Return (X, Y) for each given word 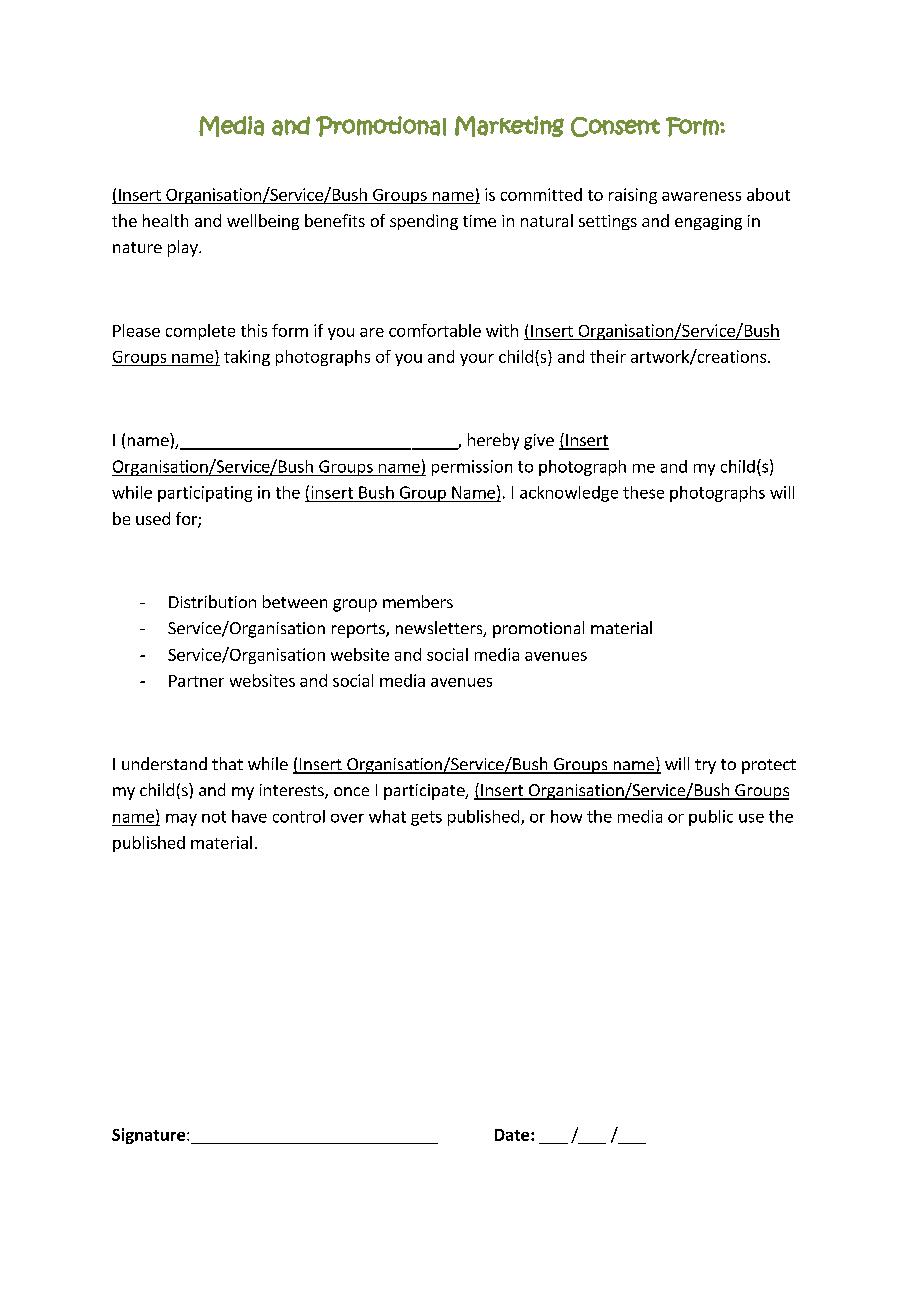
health (165, 220)
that (227, 763)
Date (513, 1135)
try (705, 766)
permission (472, 468)
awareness (701, 196)
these (643, 492)
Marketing (509, 126)
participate (425, 792)
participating (205, 494)
